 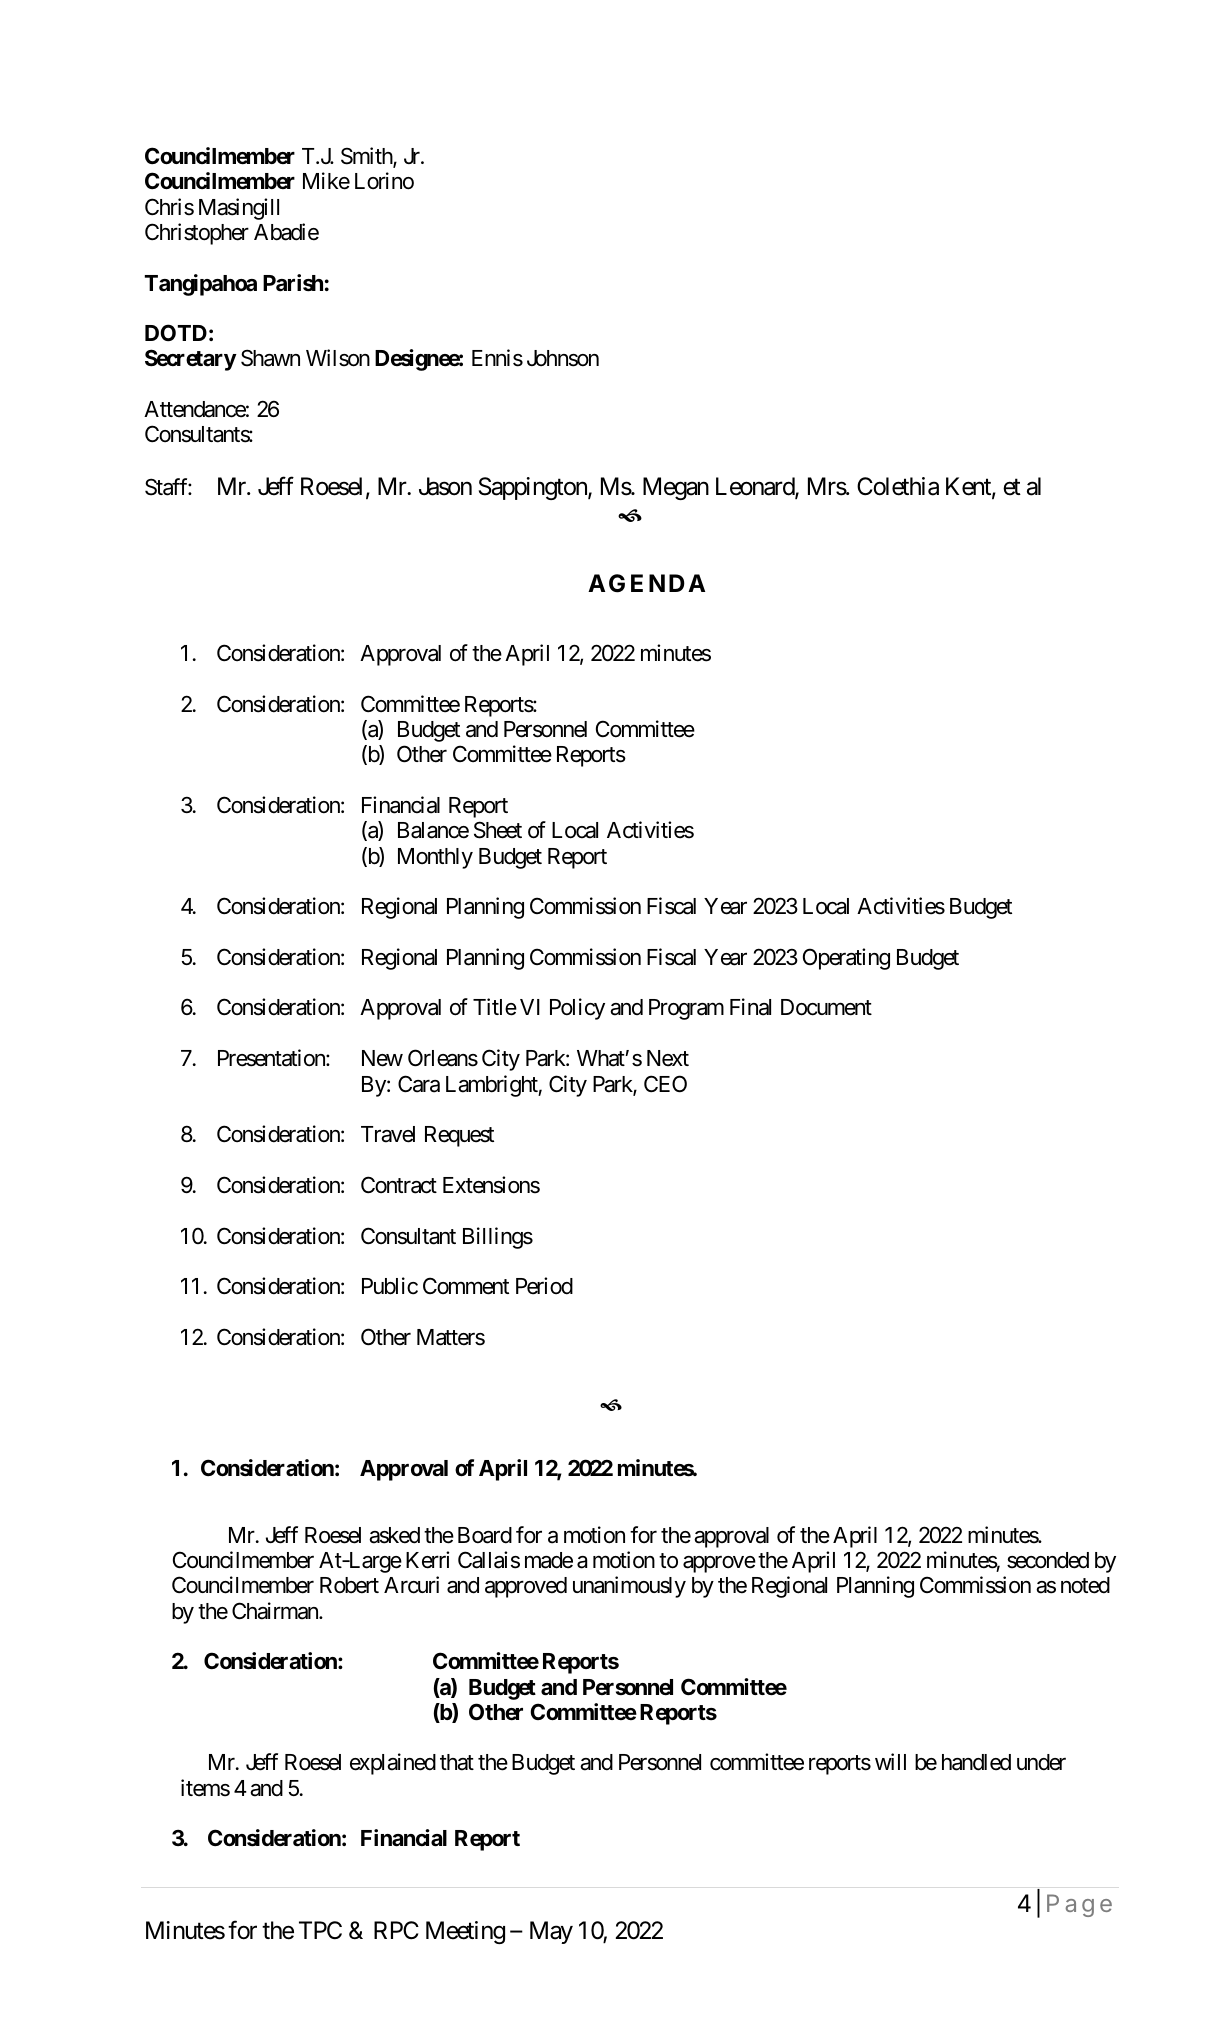 I want to click on Parish, so click(x=293, y=283).
